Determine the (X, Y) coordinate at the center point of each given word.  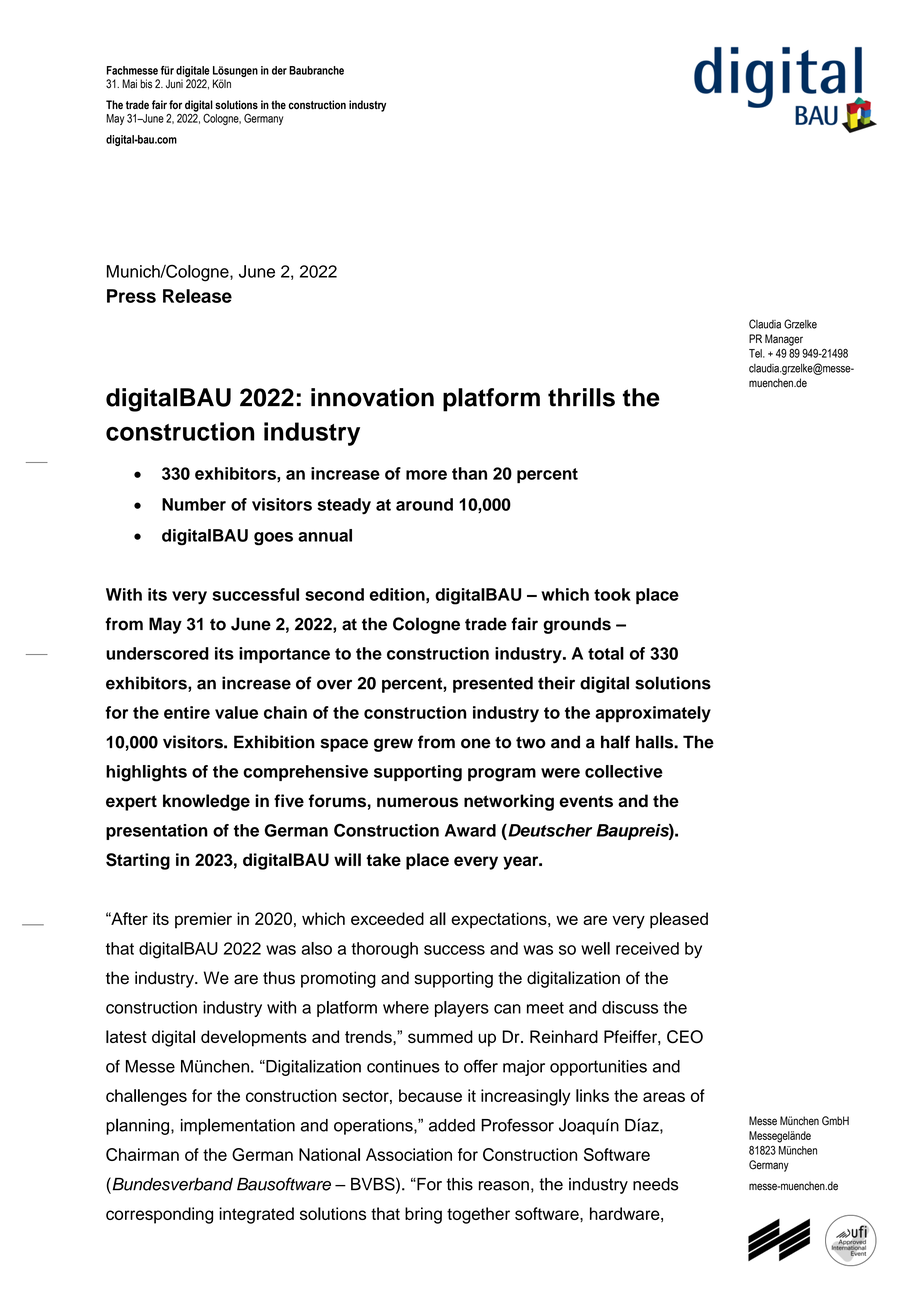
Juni (174, 84)
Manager (784, 340)
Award (470, 830)
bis (146, 84)
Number (194, 504)
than (469, 473)
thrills (581, 397)
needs (656, 1184)
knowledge (206, 802)
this (460, 1184)
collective (624, 771)
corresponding (159, 1215)
